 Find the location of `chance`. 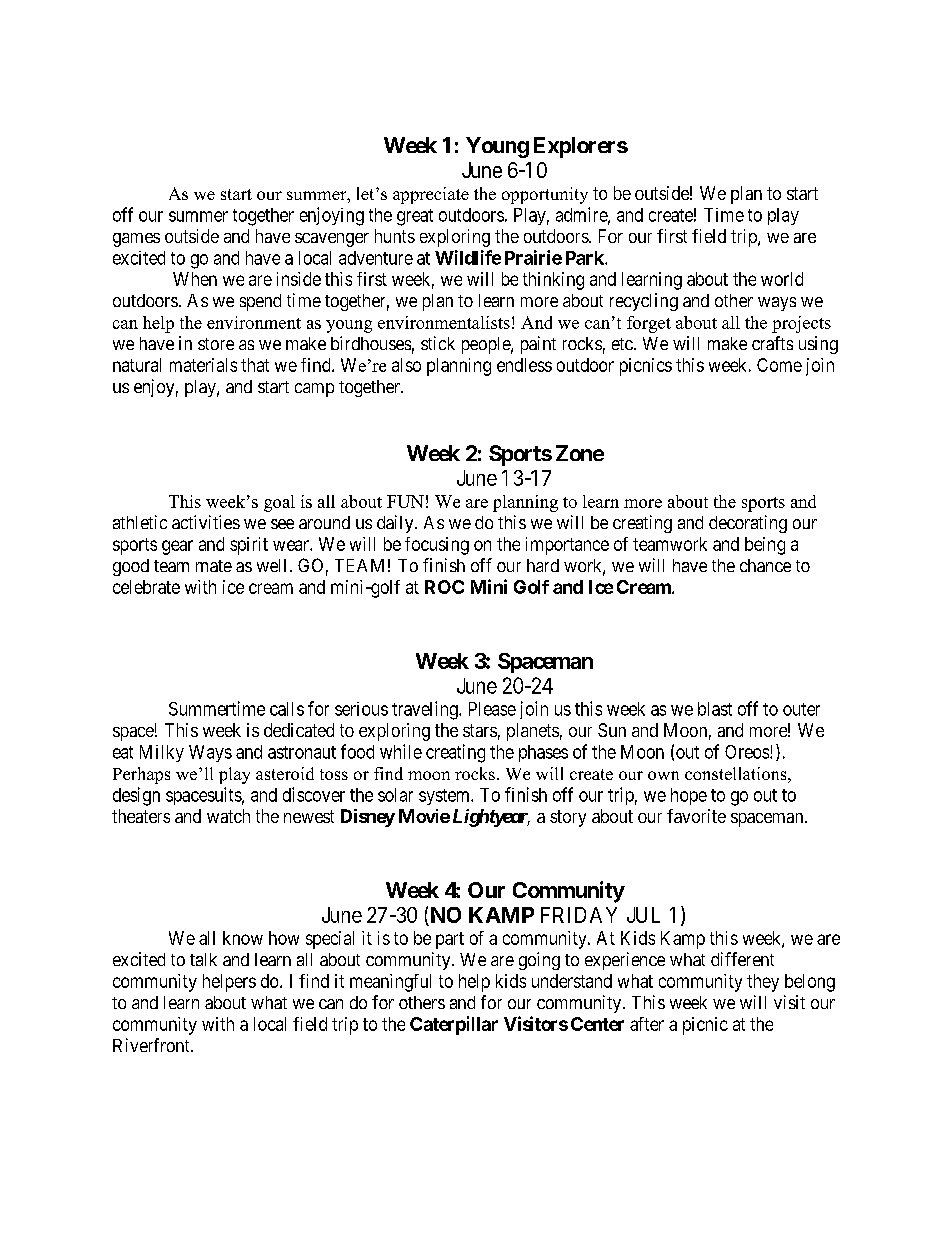

chance is located at coordinates (765, 565).
